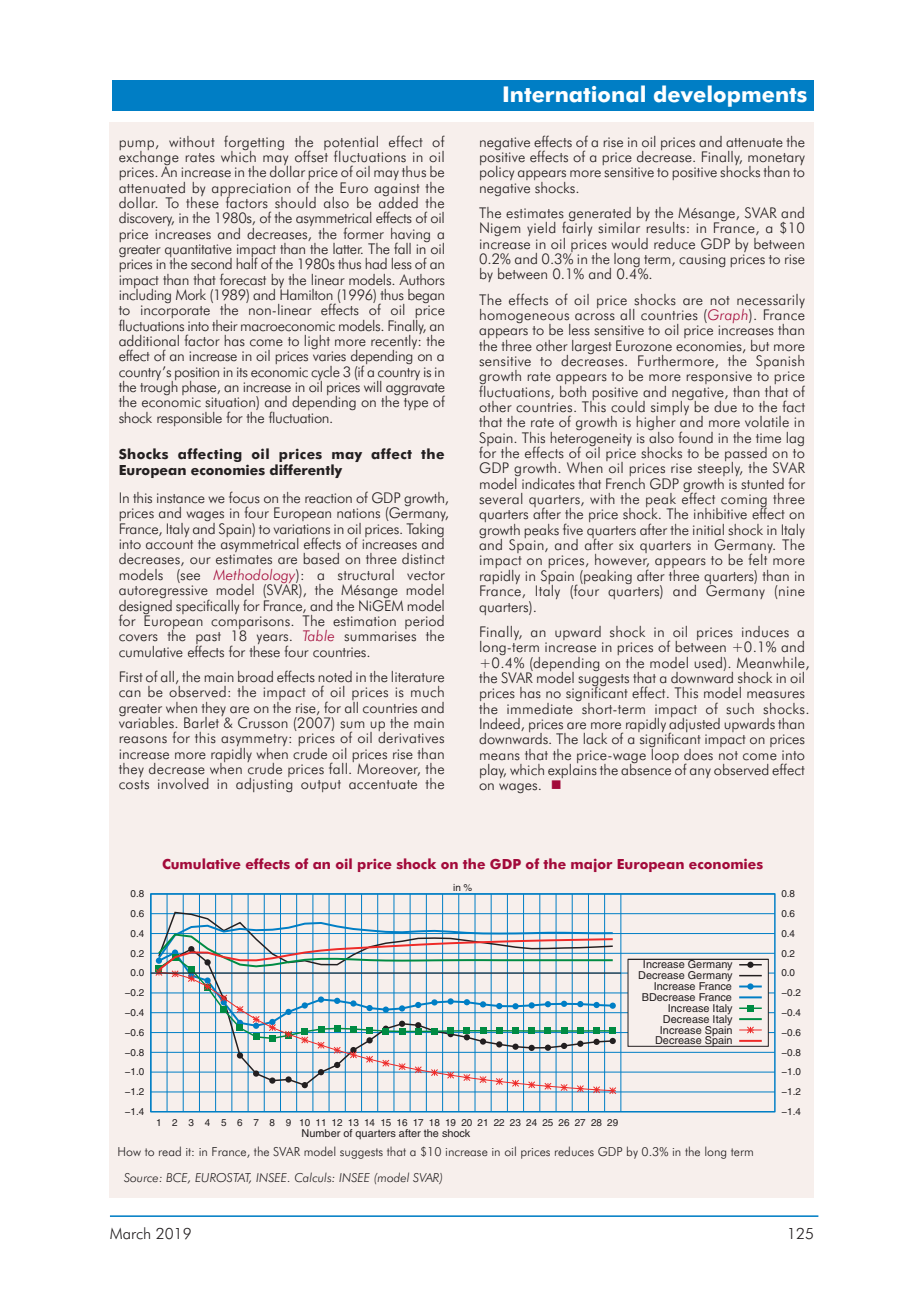  Describe the element at coordinates (208, 639) in the screenshot. I see `past` at that location.
